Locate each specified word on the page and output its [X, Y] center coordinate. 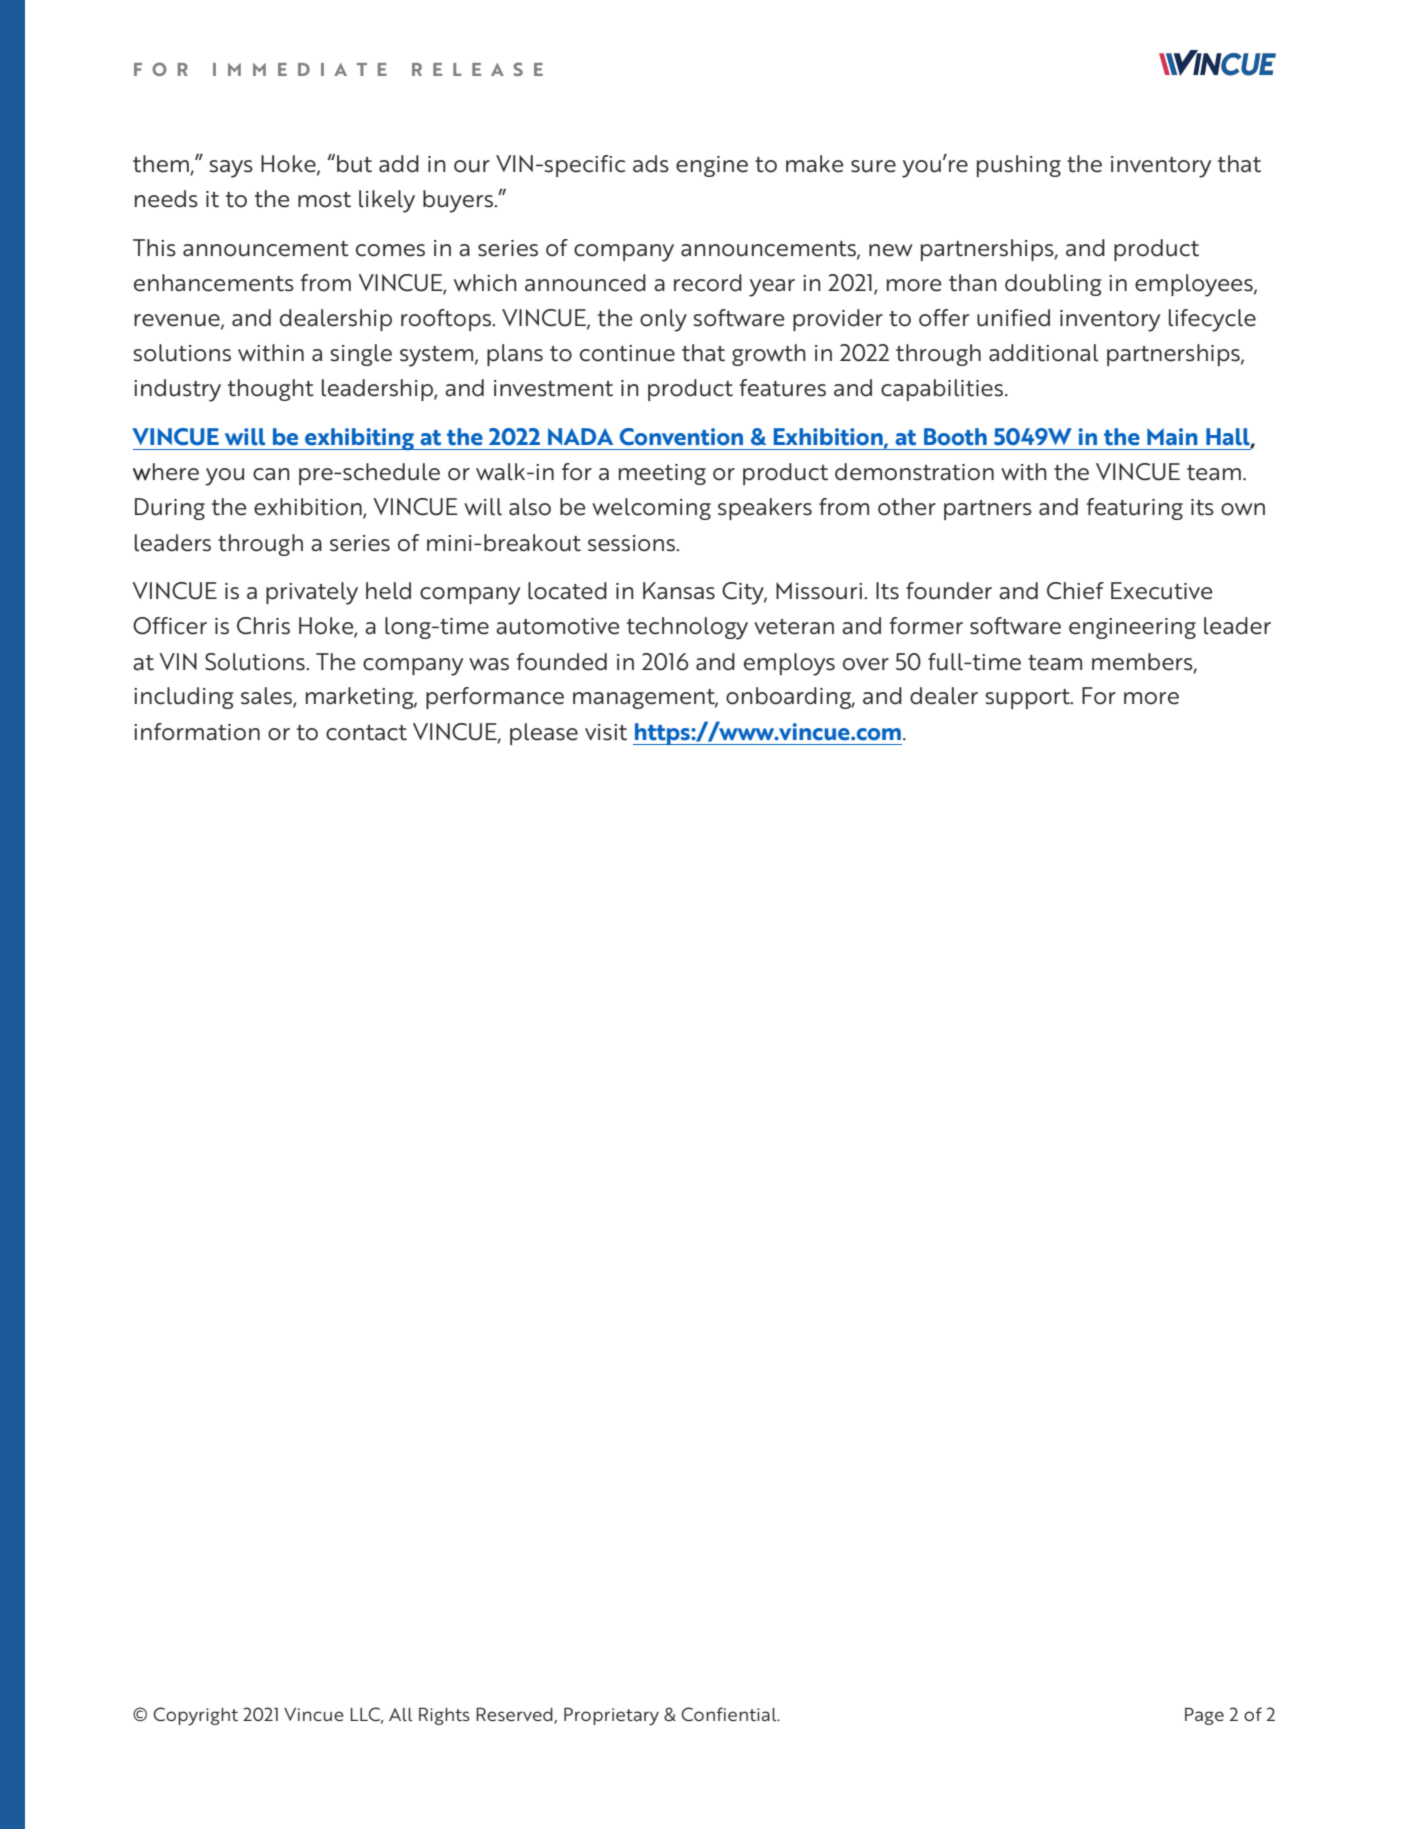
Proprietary [611, 1717]
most [324, 200]
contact [366, 733]
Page [1204, 1716]
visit [606, 732]
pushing [1019, 166]
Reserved [515, 1716]
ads [651, 164]
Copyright [195, 1716]
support [1029, 699]
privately [312, 593]
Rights [444, 1716]
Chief [1075, 591]
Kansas [679, 591]
